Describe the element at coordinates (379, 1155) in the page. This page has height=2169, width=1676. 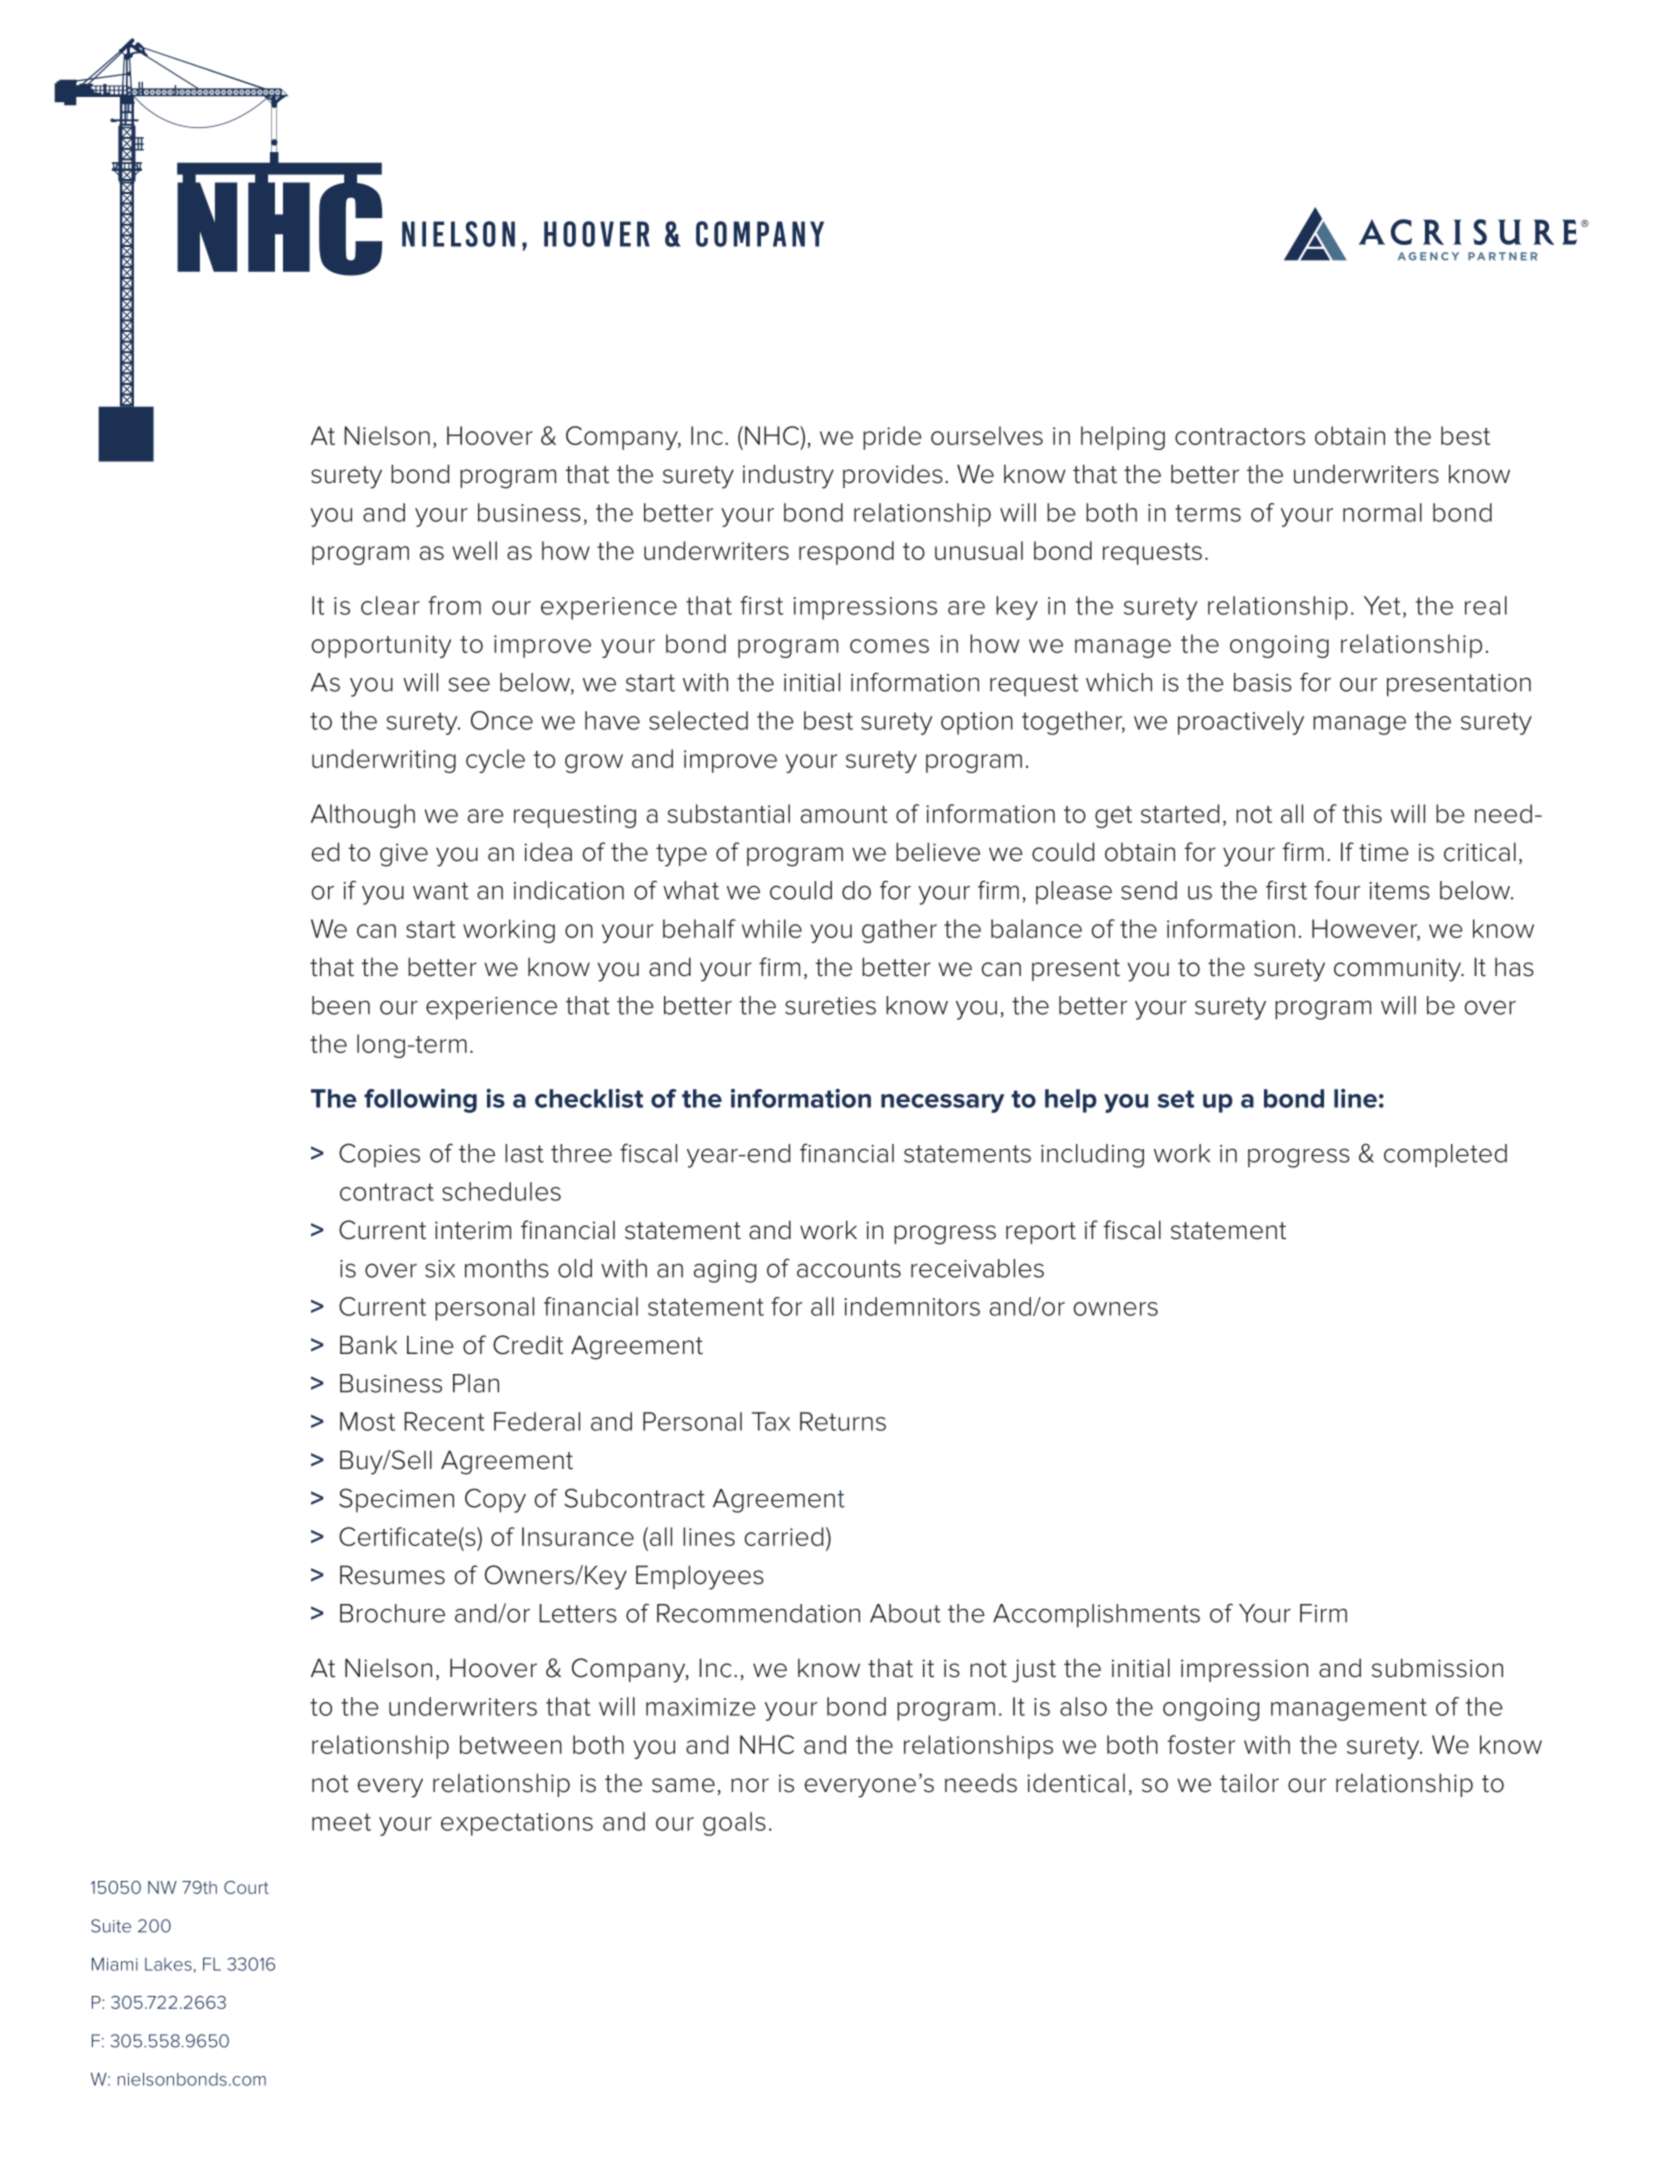
I see `Copies` at that location.
